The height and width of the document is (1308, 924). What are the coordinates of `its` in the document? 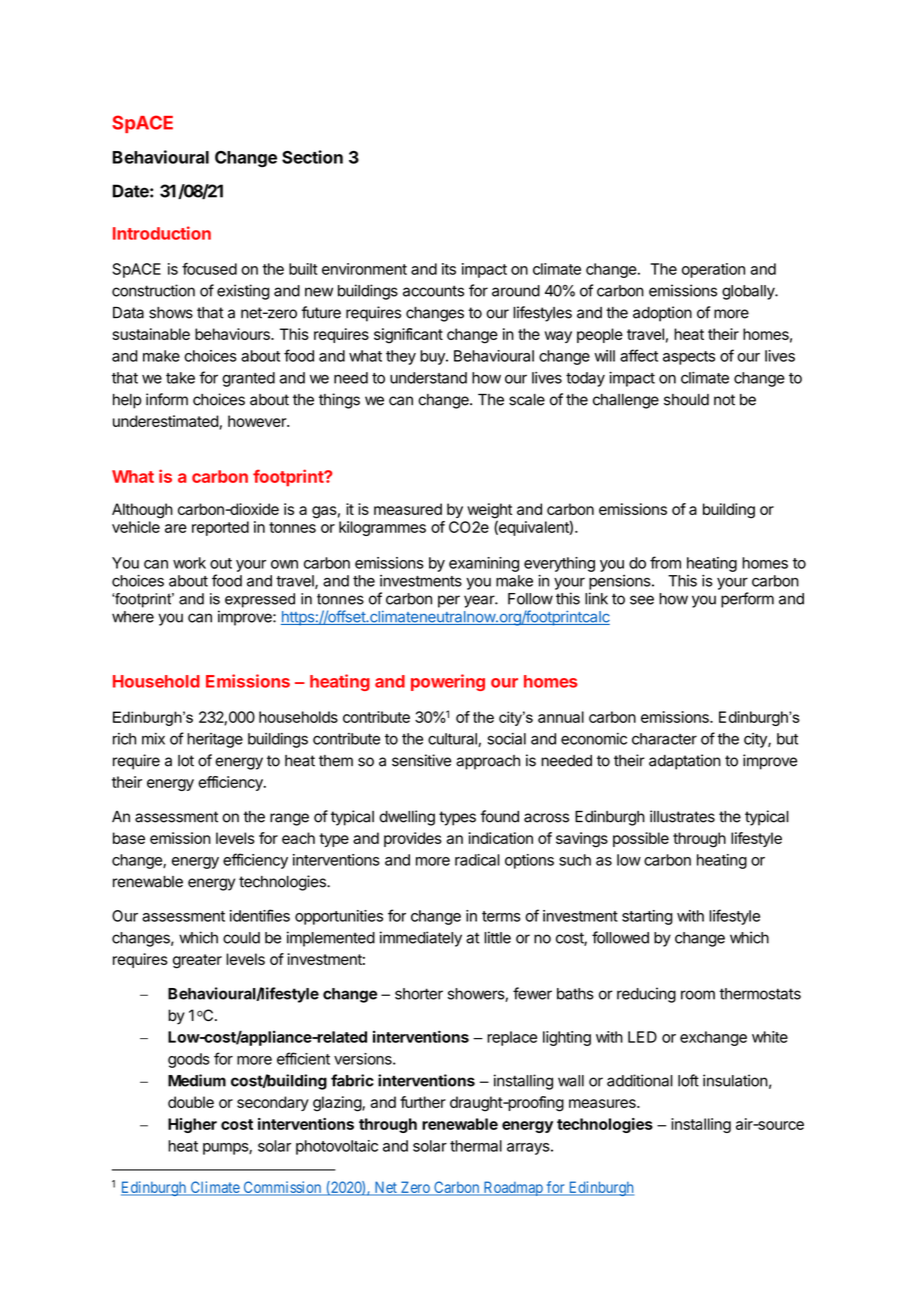 It's located at (449, 269).
